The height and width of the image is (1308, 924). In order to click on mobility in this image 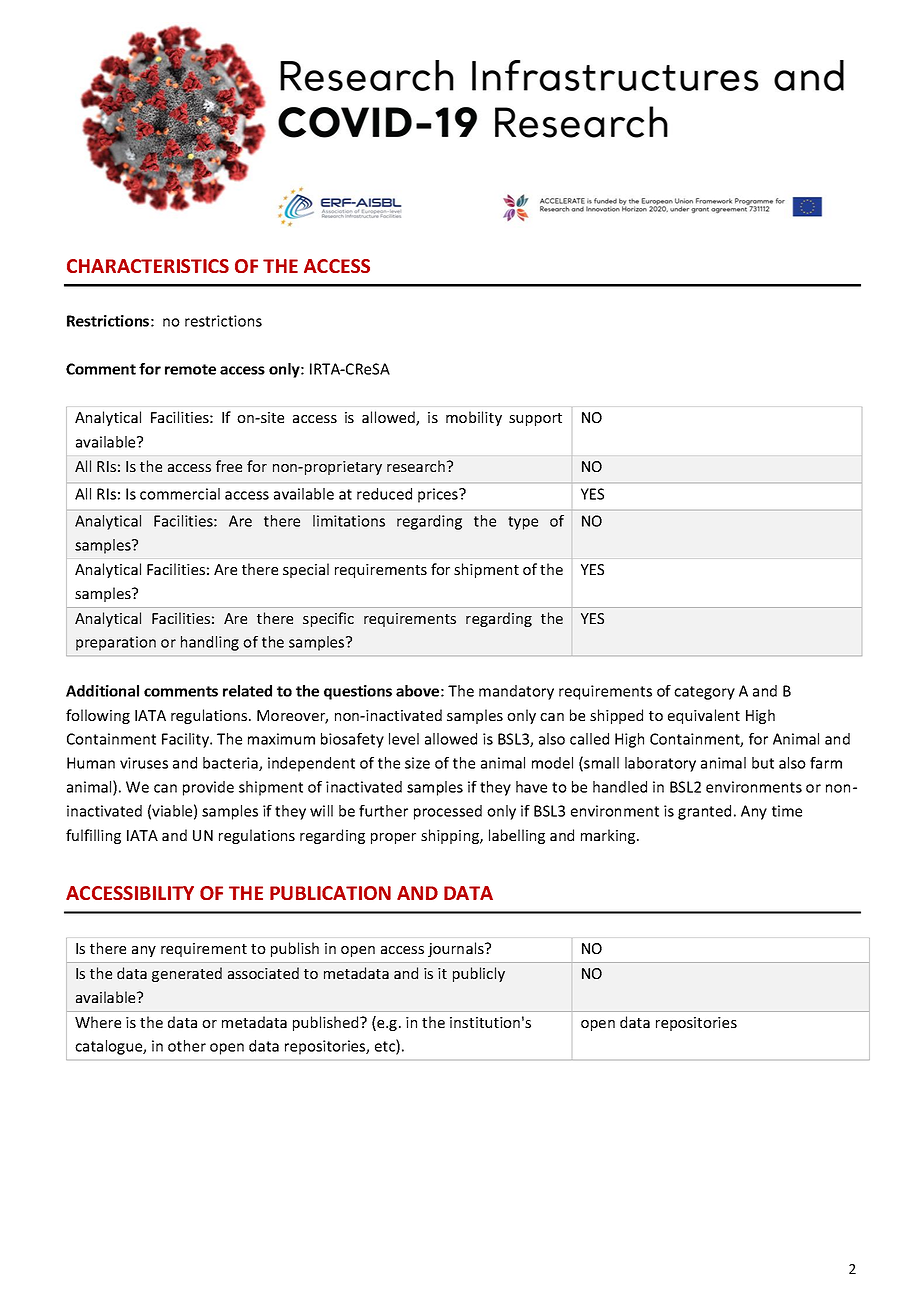, I will do `click(474, 418)`.
